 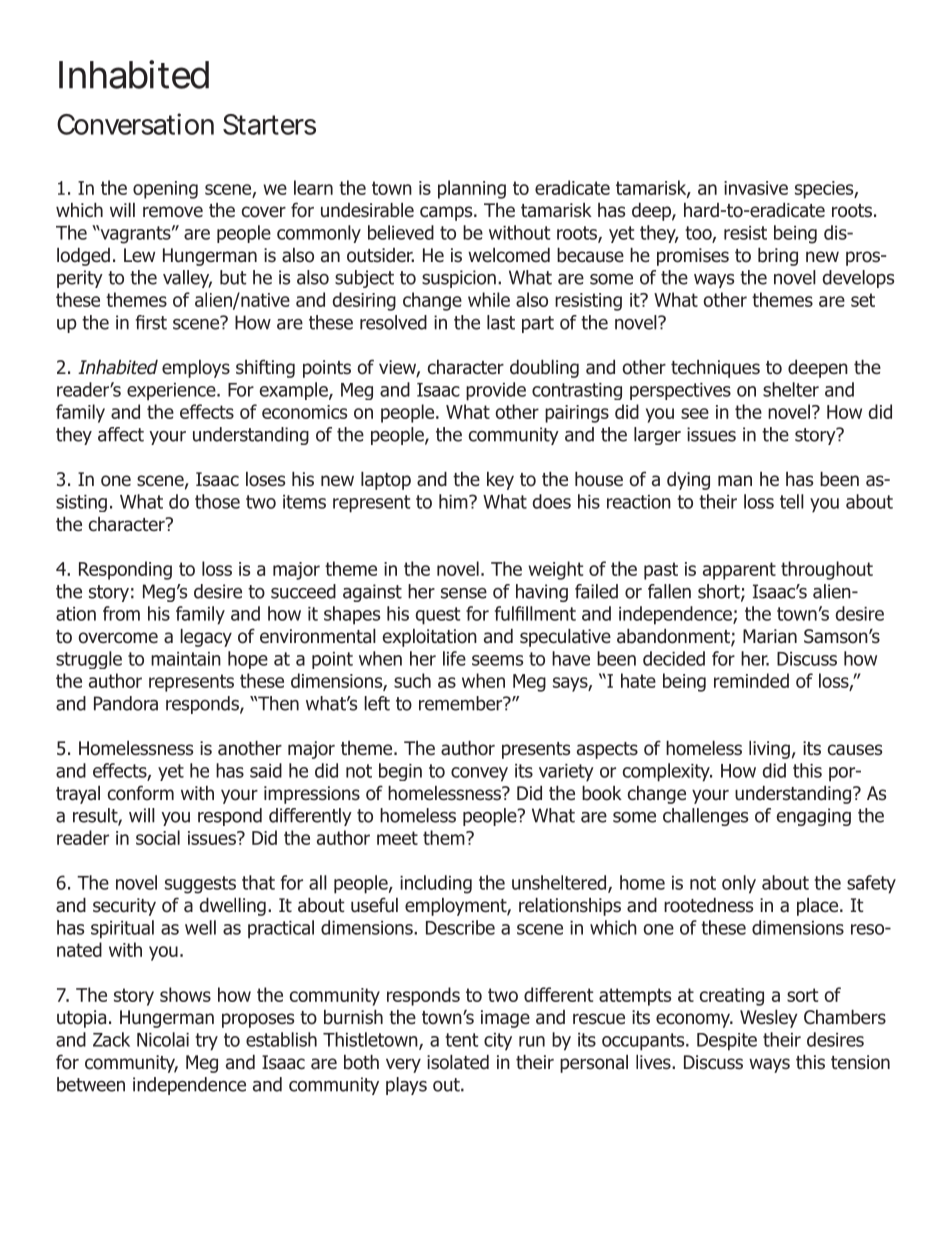 What do you see at coordinates (458, 1062) in the page?
I see `isolated` at bounding box center [458, 1062].
